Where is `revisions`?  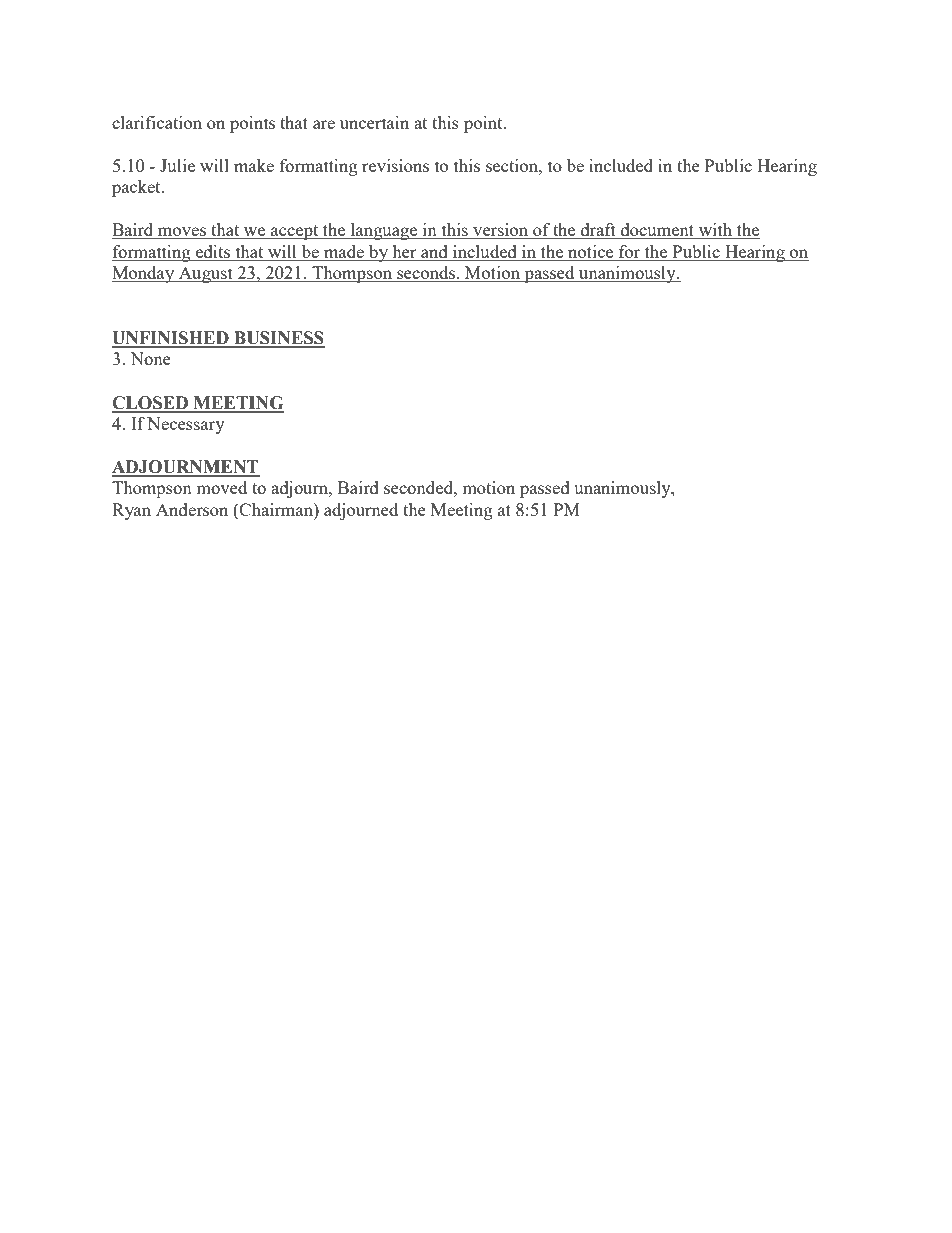 revisions is located at coordinates (395, 165).
